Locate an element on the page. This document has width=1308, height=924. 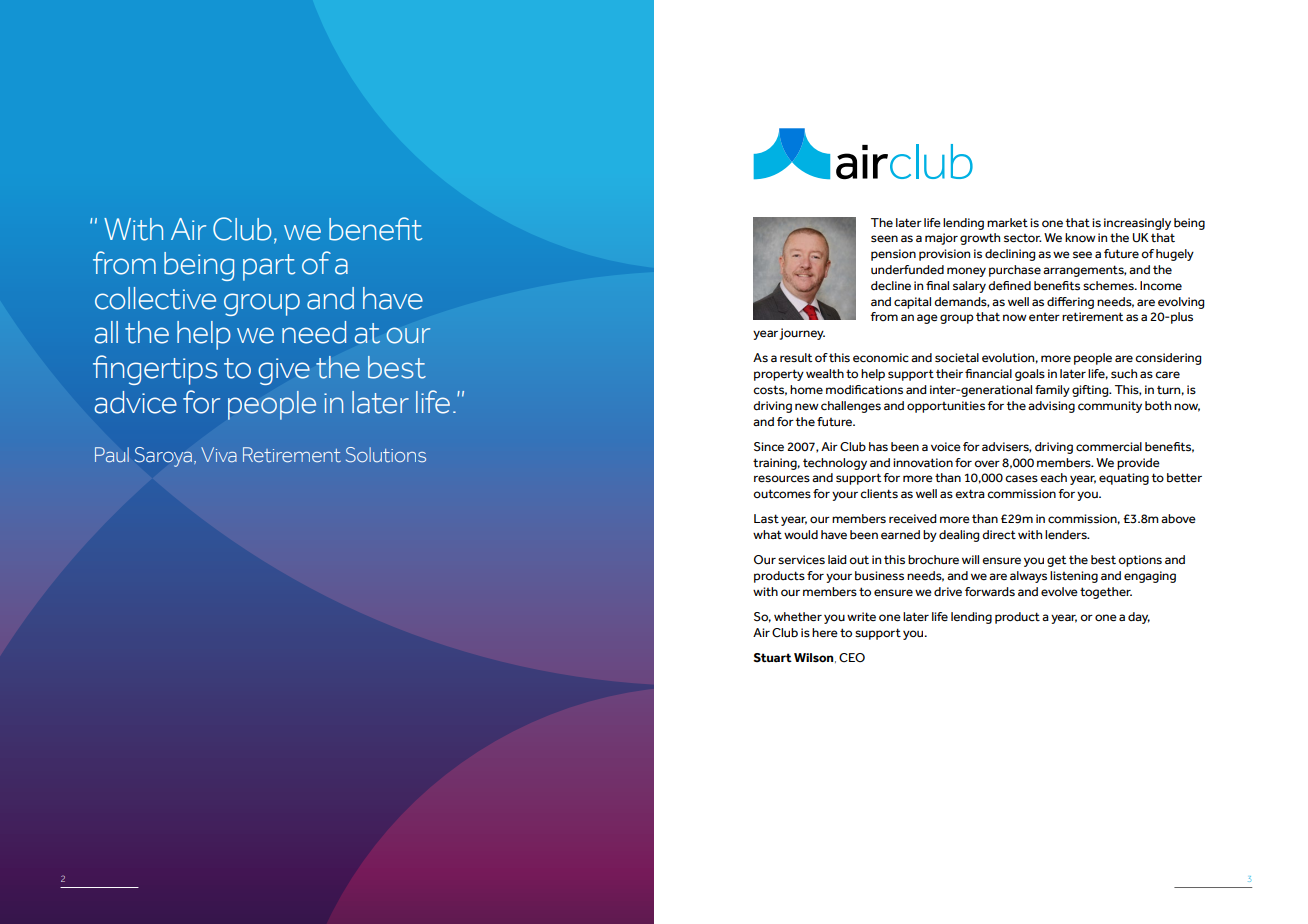
commercial is located at coordinates (1109, 447).
